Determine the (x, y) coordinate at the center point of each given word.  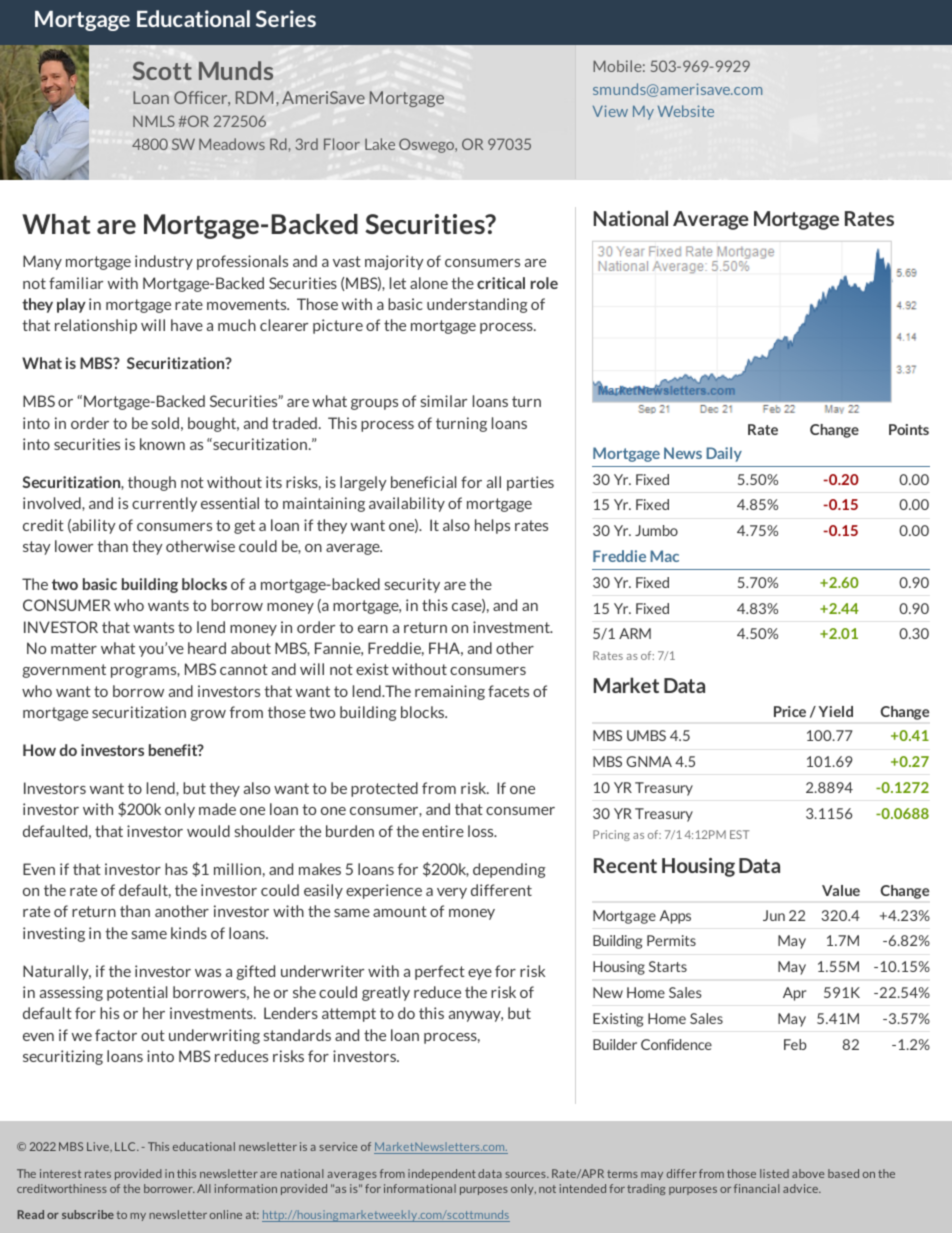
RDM (254, 97)
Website (686, 111)
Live (99, 1146)
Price (790, 711)
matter (74, 648)
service (338, 1146)
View (610, 111)
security (412, 585)
